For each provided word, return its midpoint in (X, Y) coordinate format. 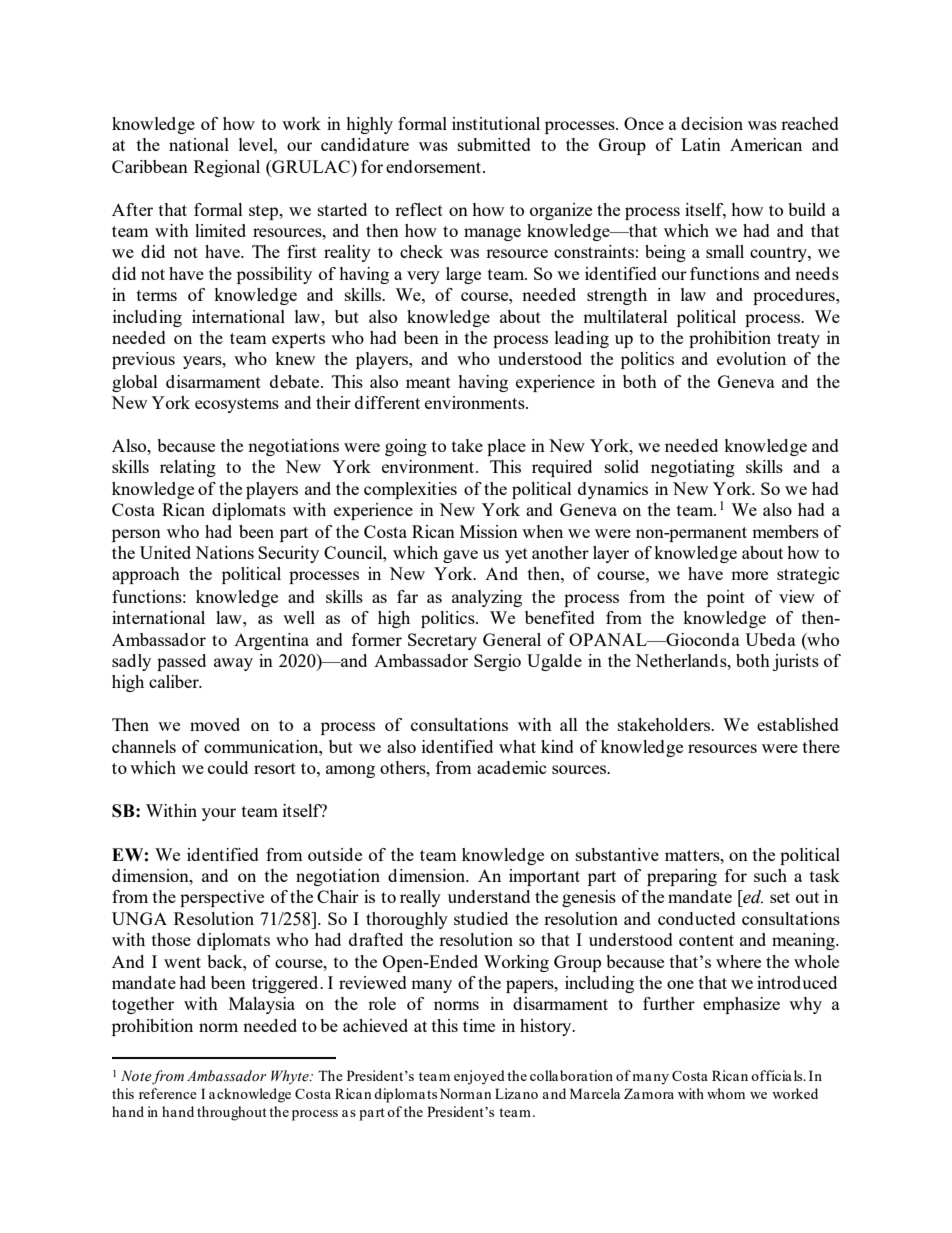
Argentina (271, 641)
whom (726, 1093)
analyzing (487, 598)
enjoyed (479, 1077)
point (726, 598)
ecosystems (237, 405)
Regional (227, 168)
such (770, 875)
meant (428, 382)
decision (712, 123)
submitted (494, 144)
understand (489, 896)
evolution (751, 358)
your (219, 814)
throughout (232, 1113)
